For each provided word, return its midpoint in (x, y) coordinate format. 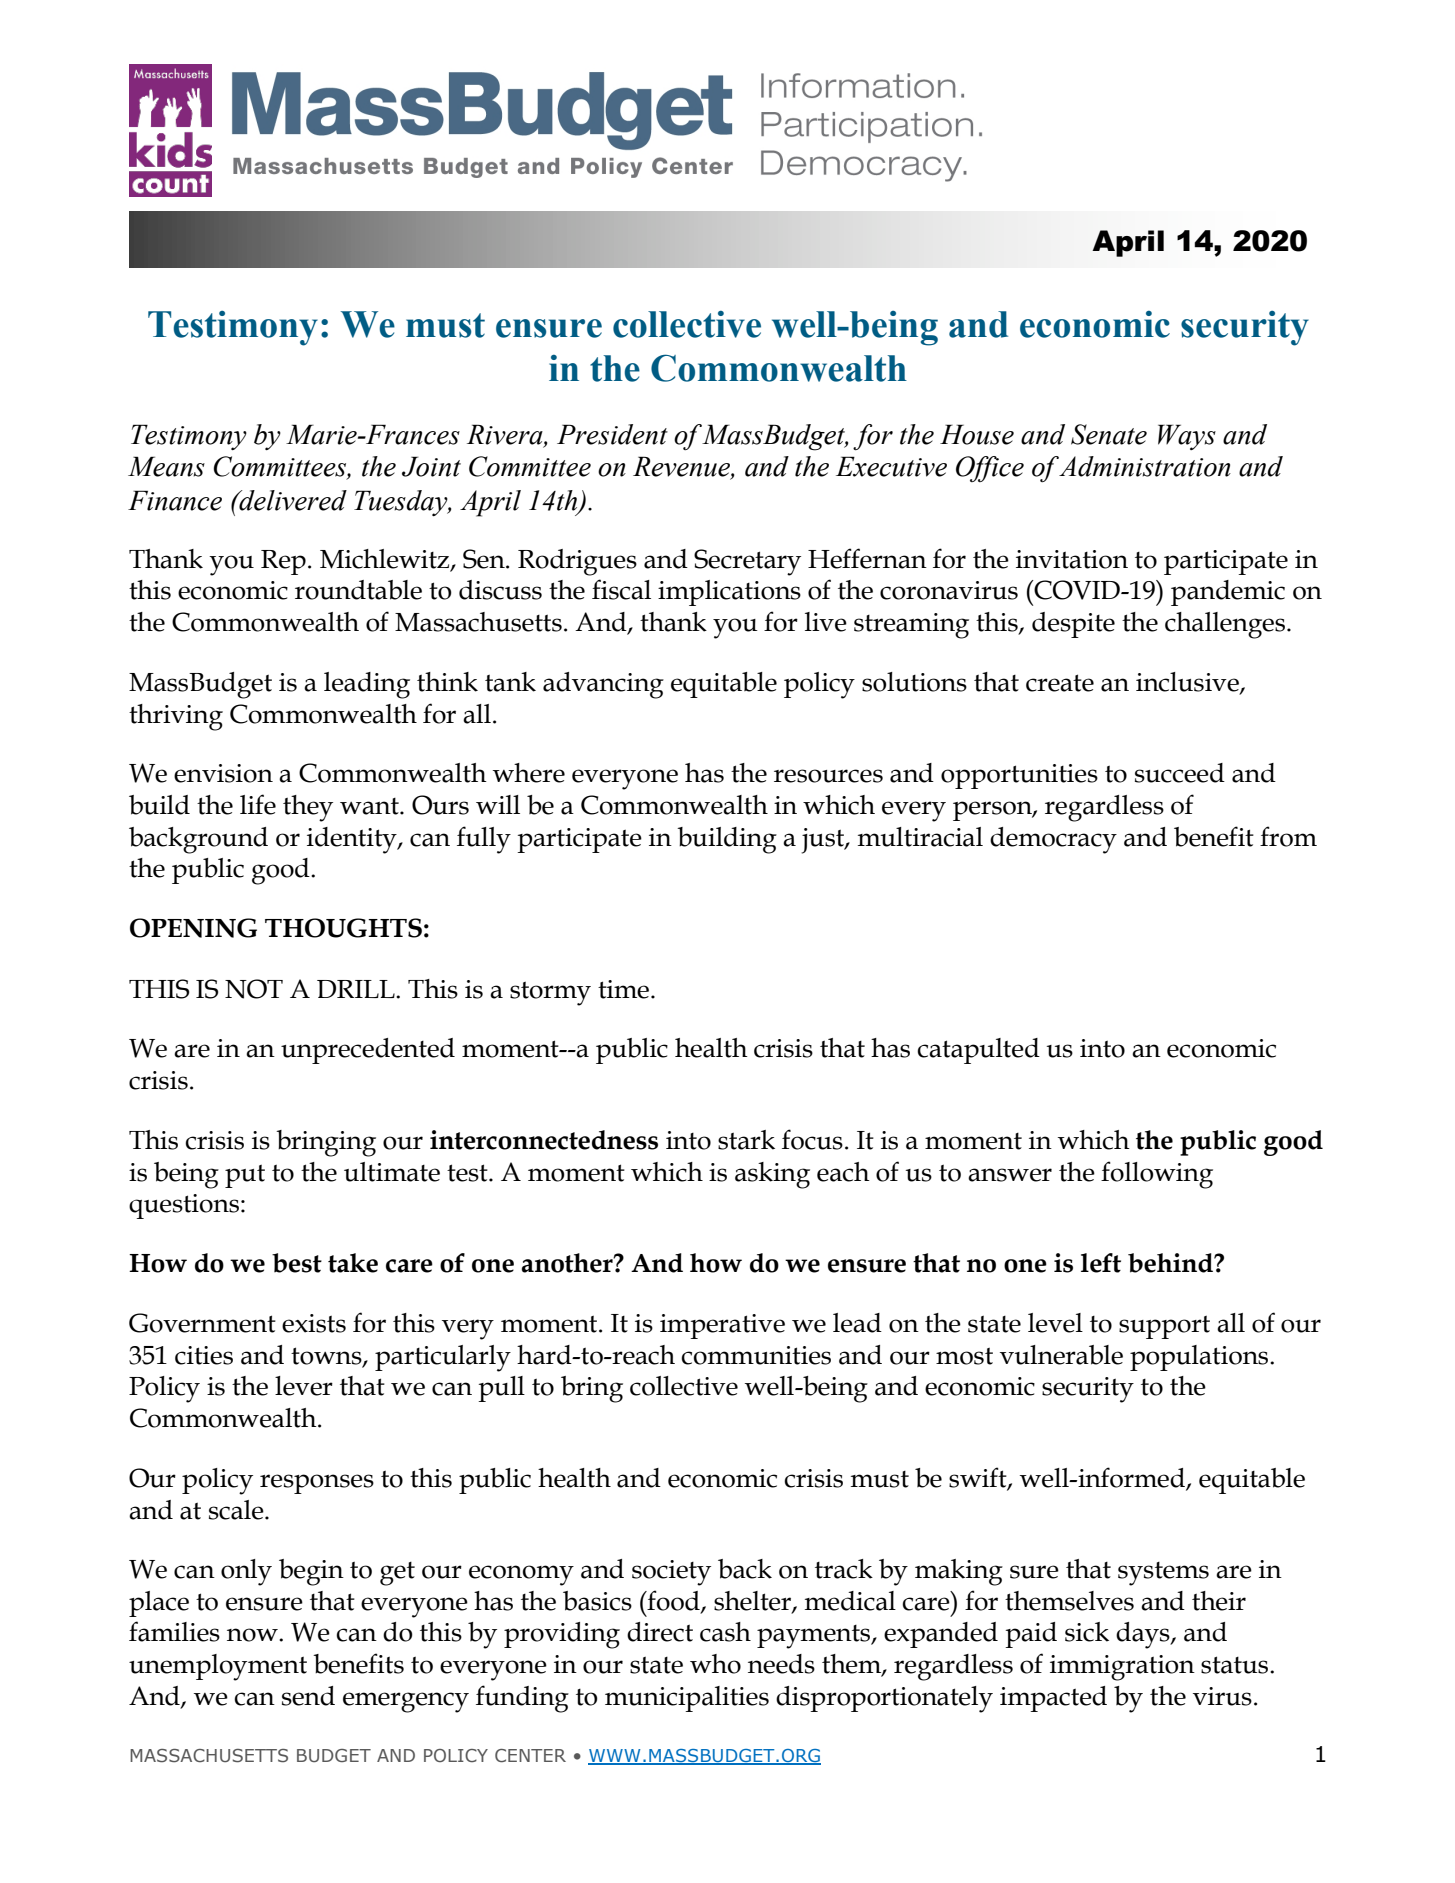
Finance (175, 500)
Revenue (682, 467)
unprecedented (368, 1051)
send (308, 1696)
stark (746, 1140)
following (1157, 1175)
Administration (1145, 466)
